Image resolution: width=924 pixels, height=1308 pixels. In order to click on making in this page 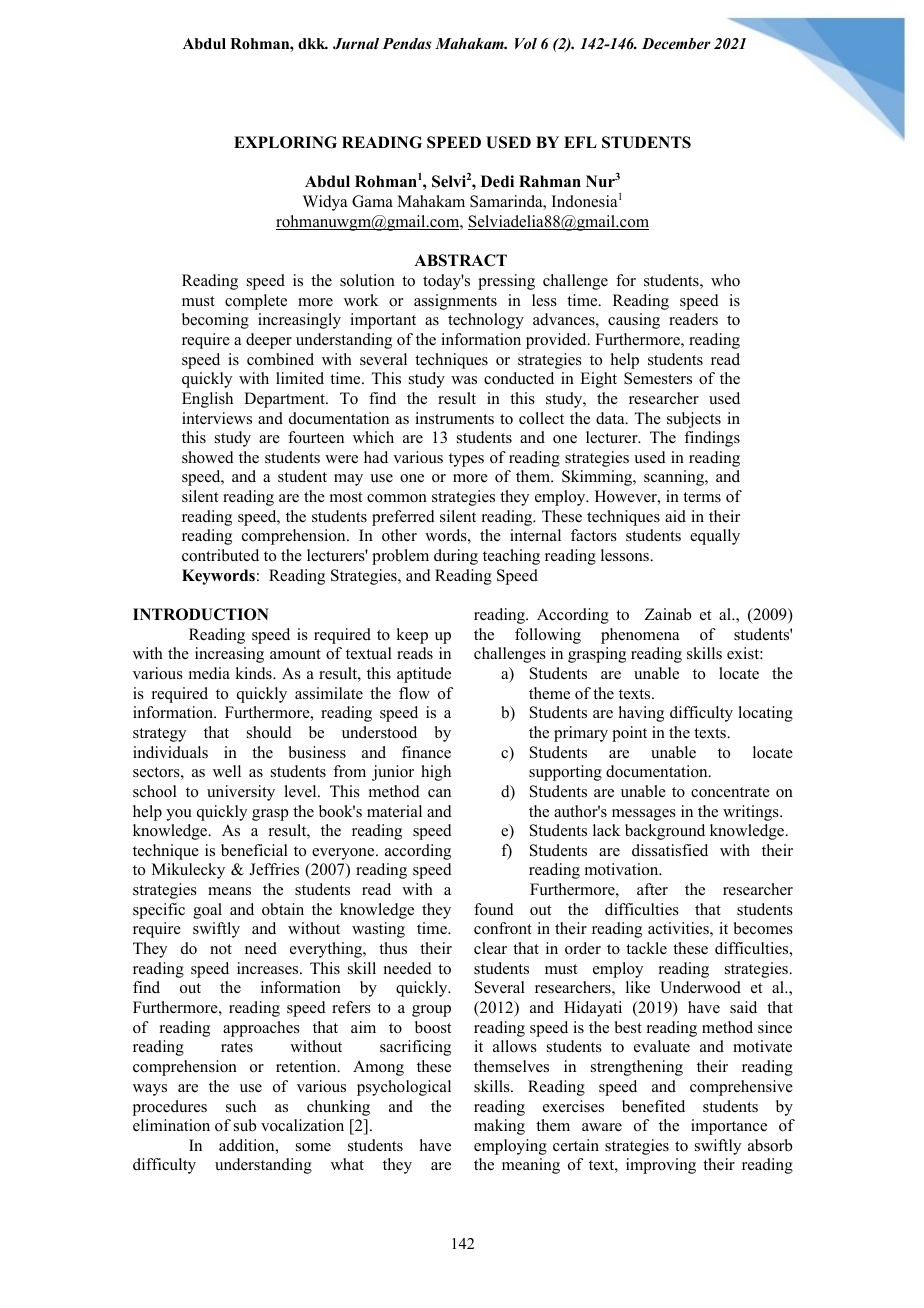, I will do `click(499, 1127)`.
